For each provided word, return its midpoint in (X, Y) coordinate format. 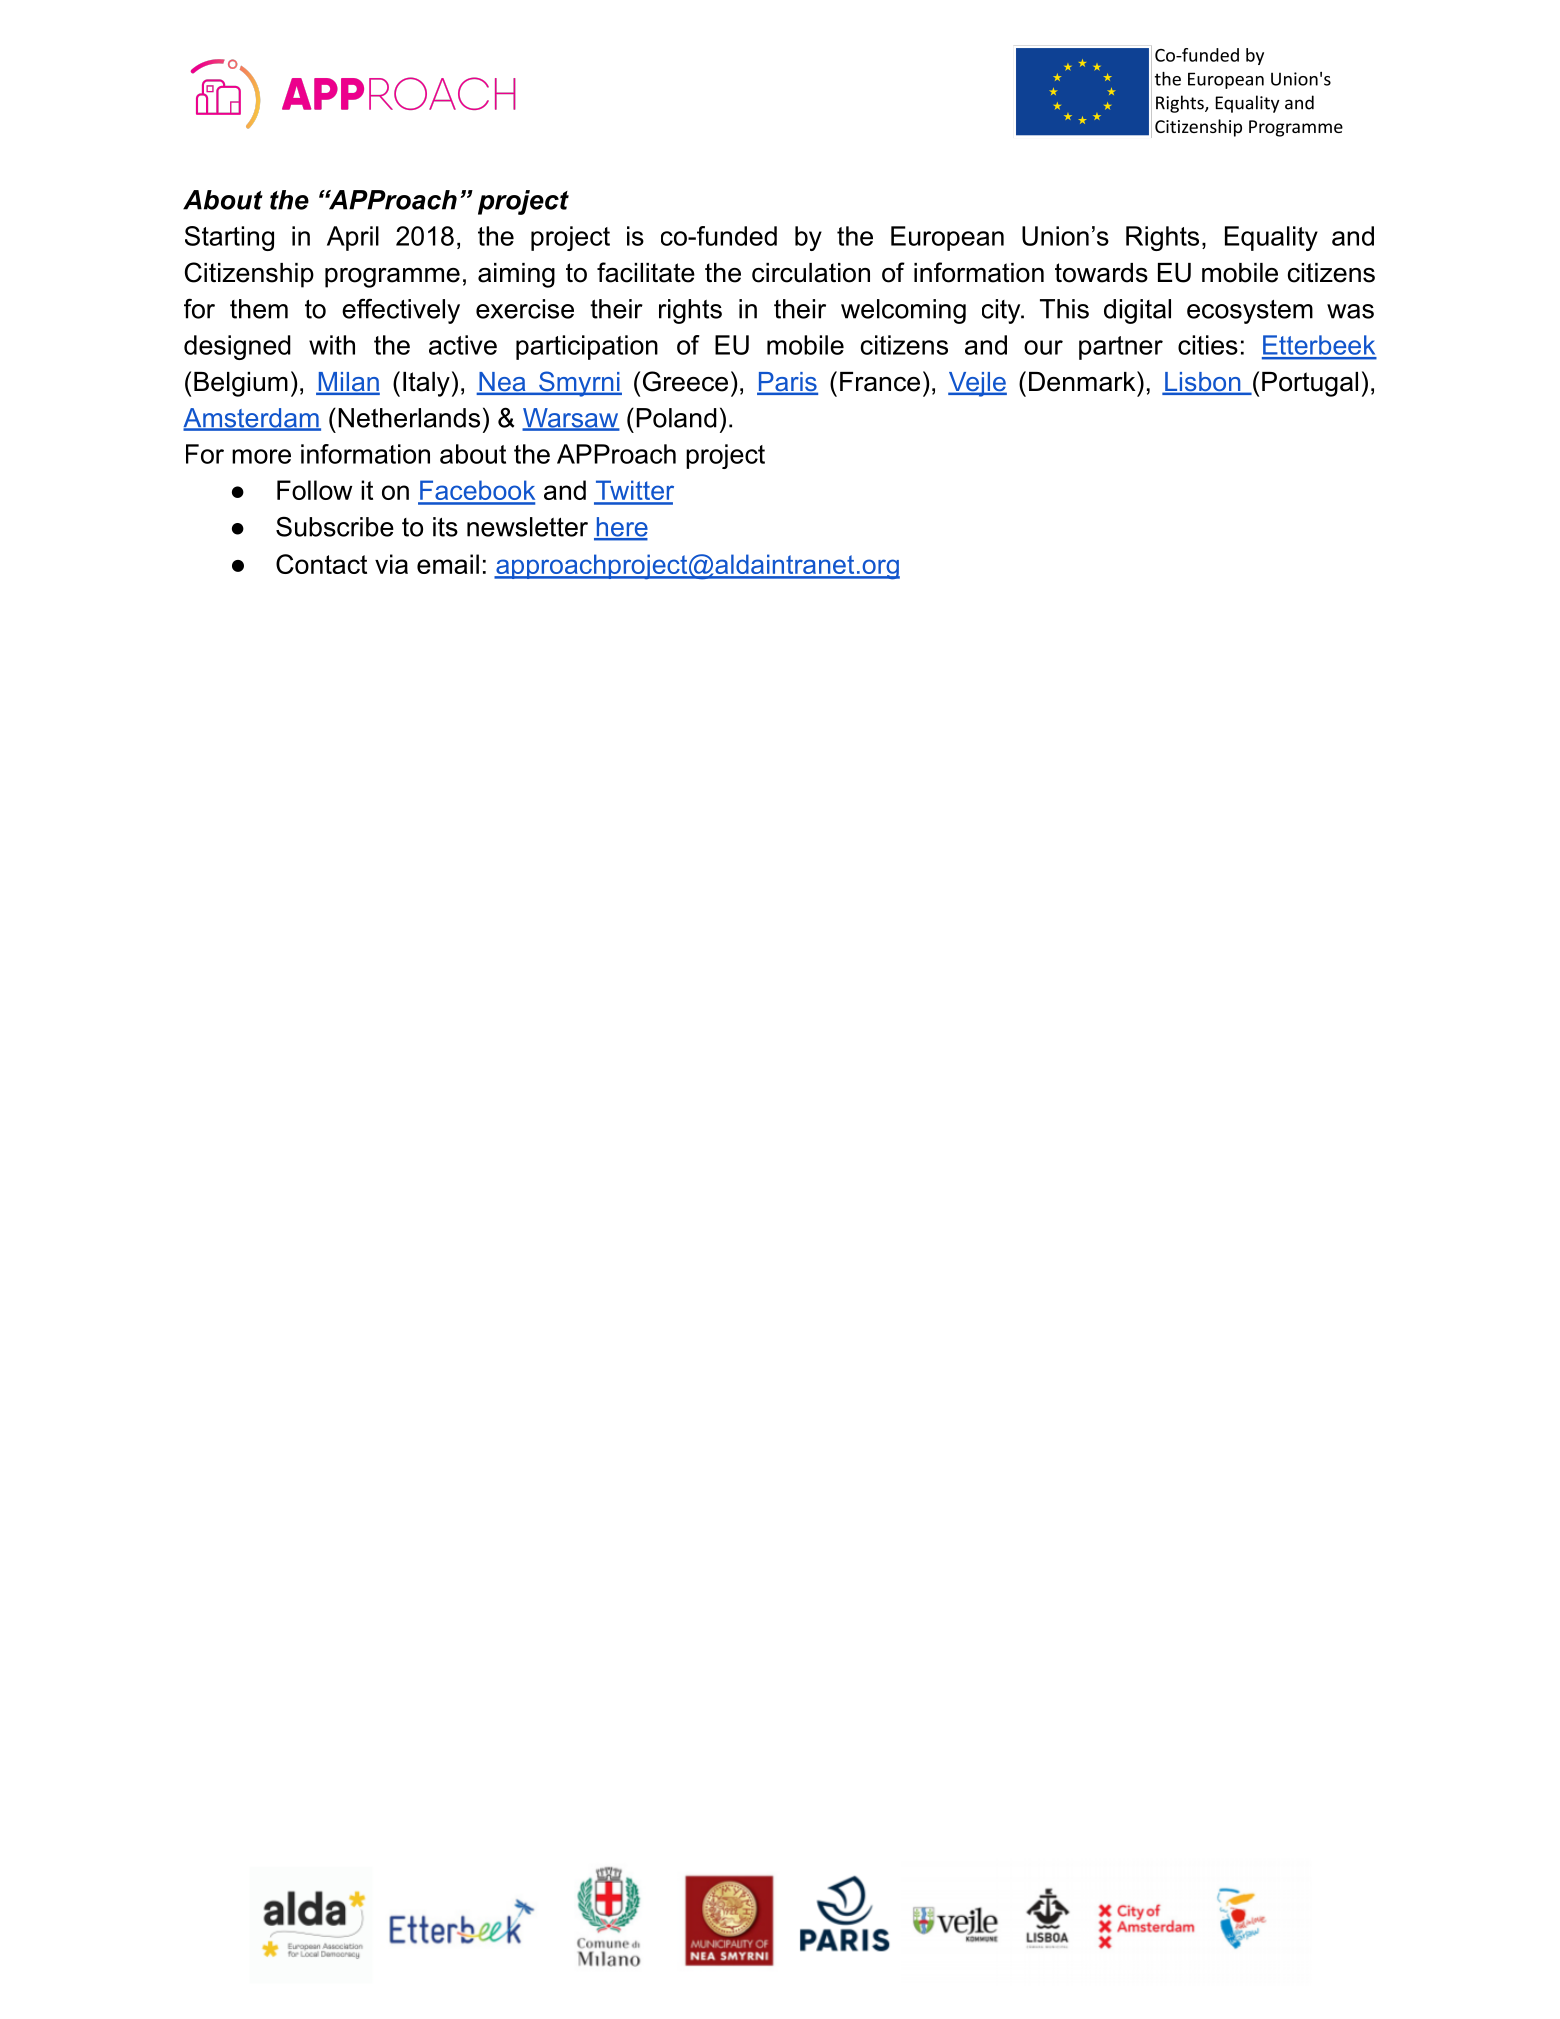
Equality (1271, 238)
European (947, 238)
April (353, 238)
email (448, 564)
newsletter (527, 527)
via (391, 564)
